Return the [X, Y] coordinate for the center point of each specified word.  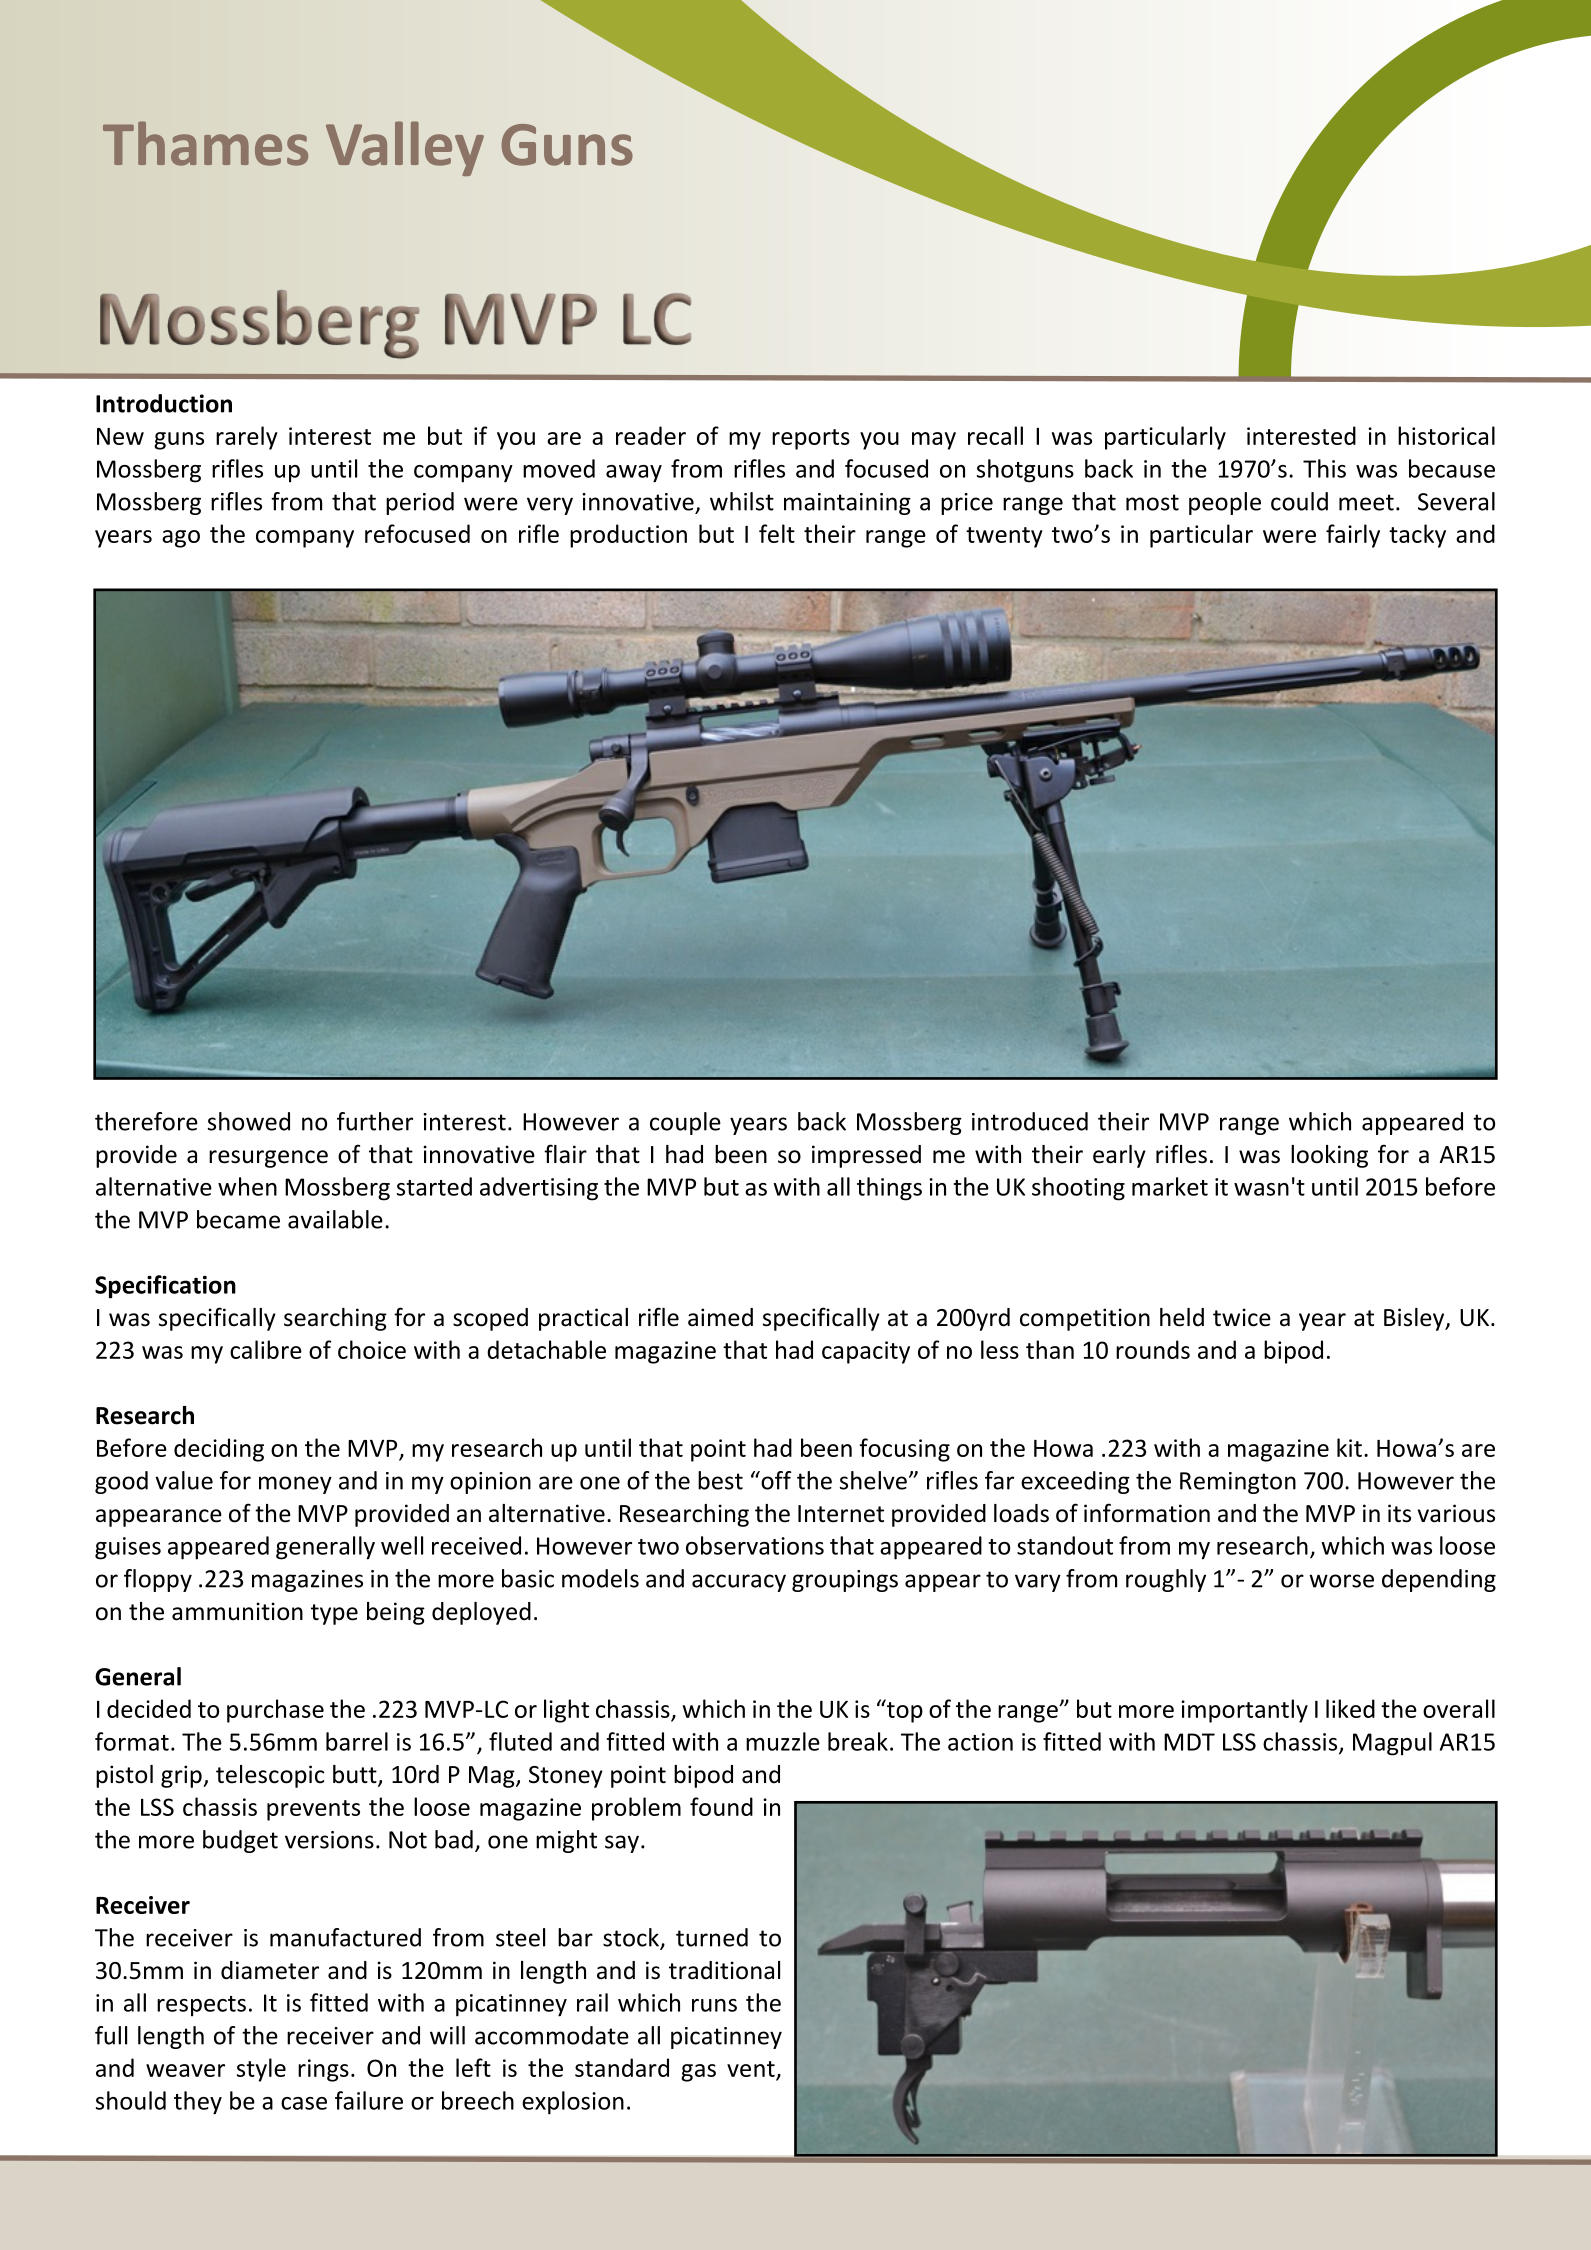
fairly [1353, 536]
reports [811, 439]
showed [249, 1121]
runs [714, 2005]
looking [1329, 1156]
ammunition [237, 1611]
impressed [866, 1156]
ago [181, 539]
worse [1341, 1581]
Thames [205, 143]
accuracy [739, 1583]
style [261, 2070]
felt [777, 533]
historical [1446, 435]
